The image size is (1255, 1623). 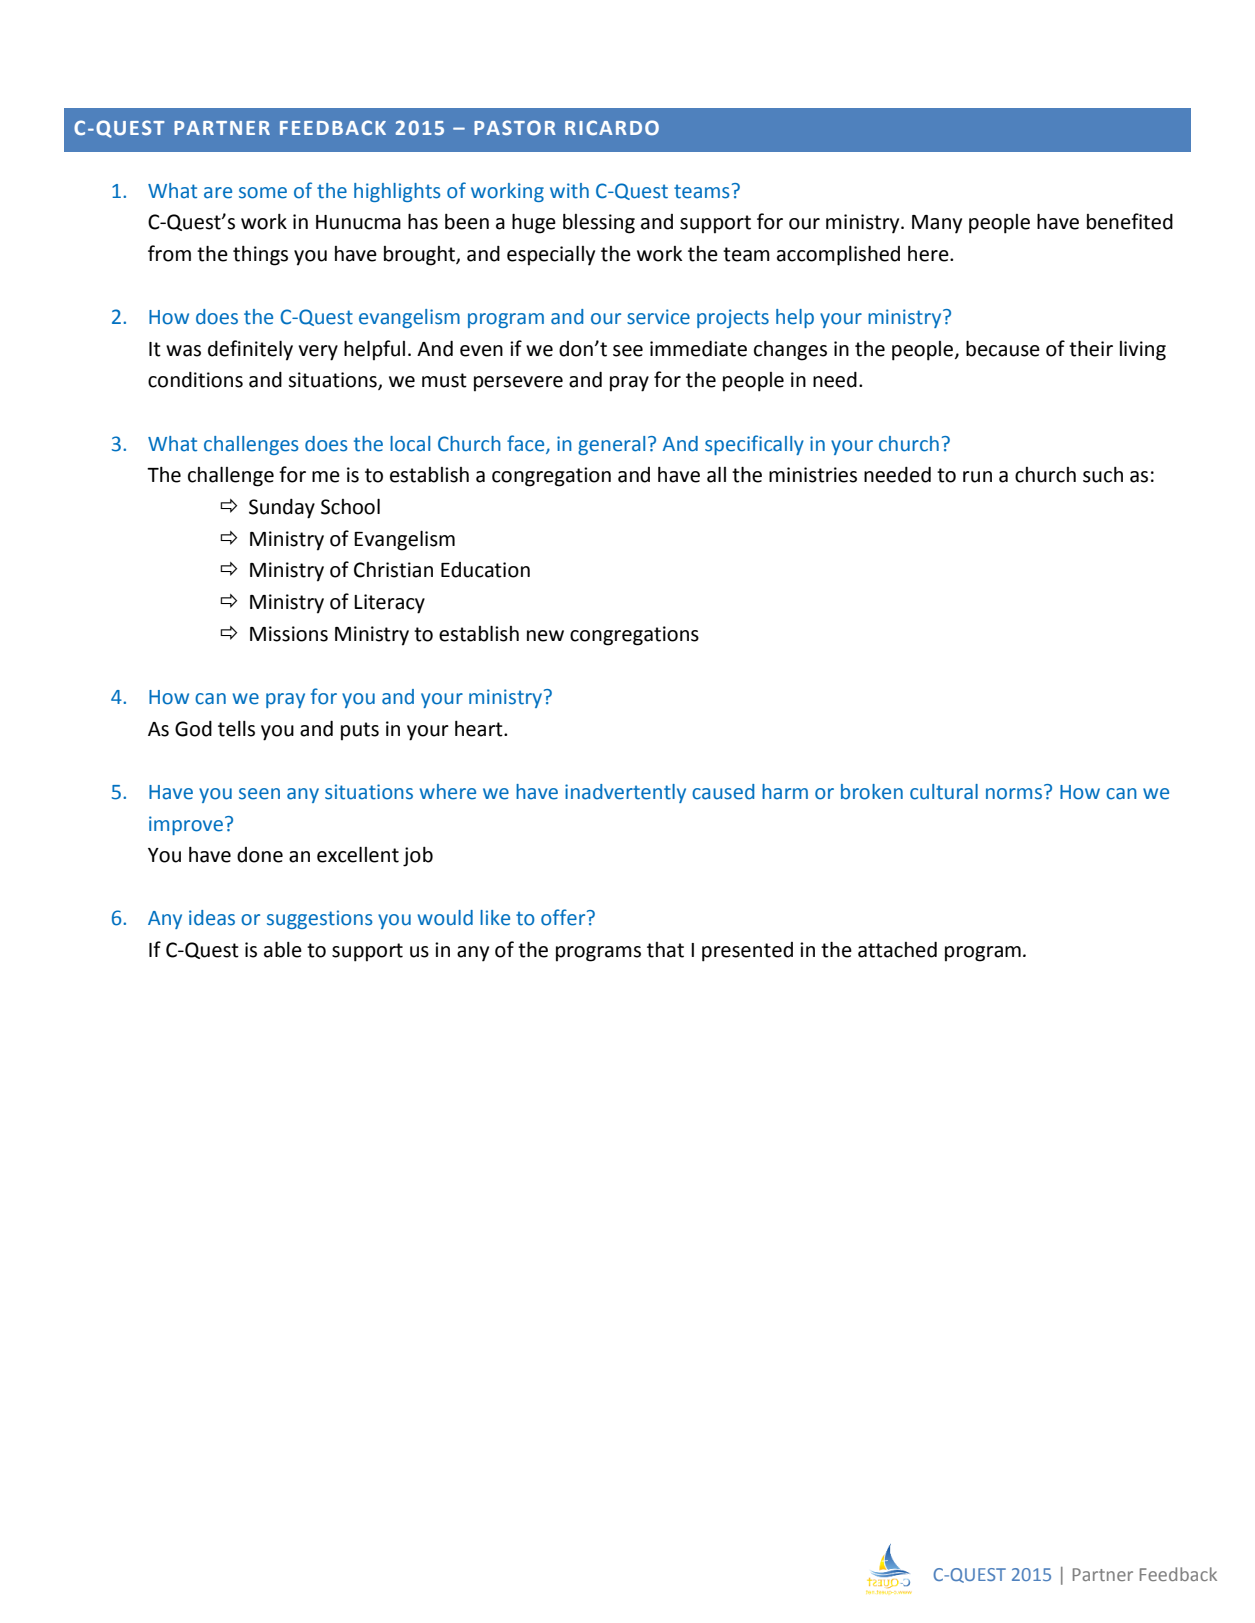 What do you see at coordinates (485, 570) in the image?
I see `Education` at bounding box center [485, 570].
